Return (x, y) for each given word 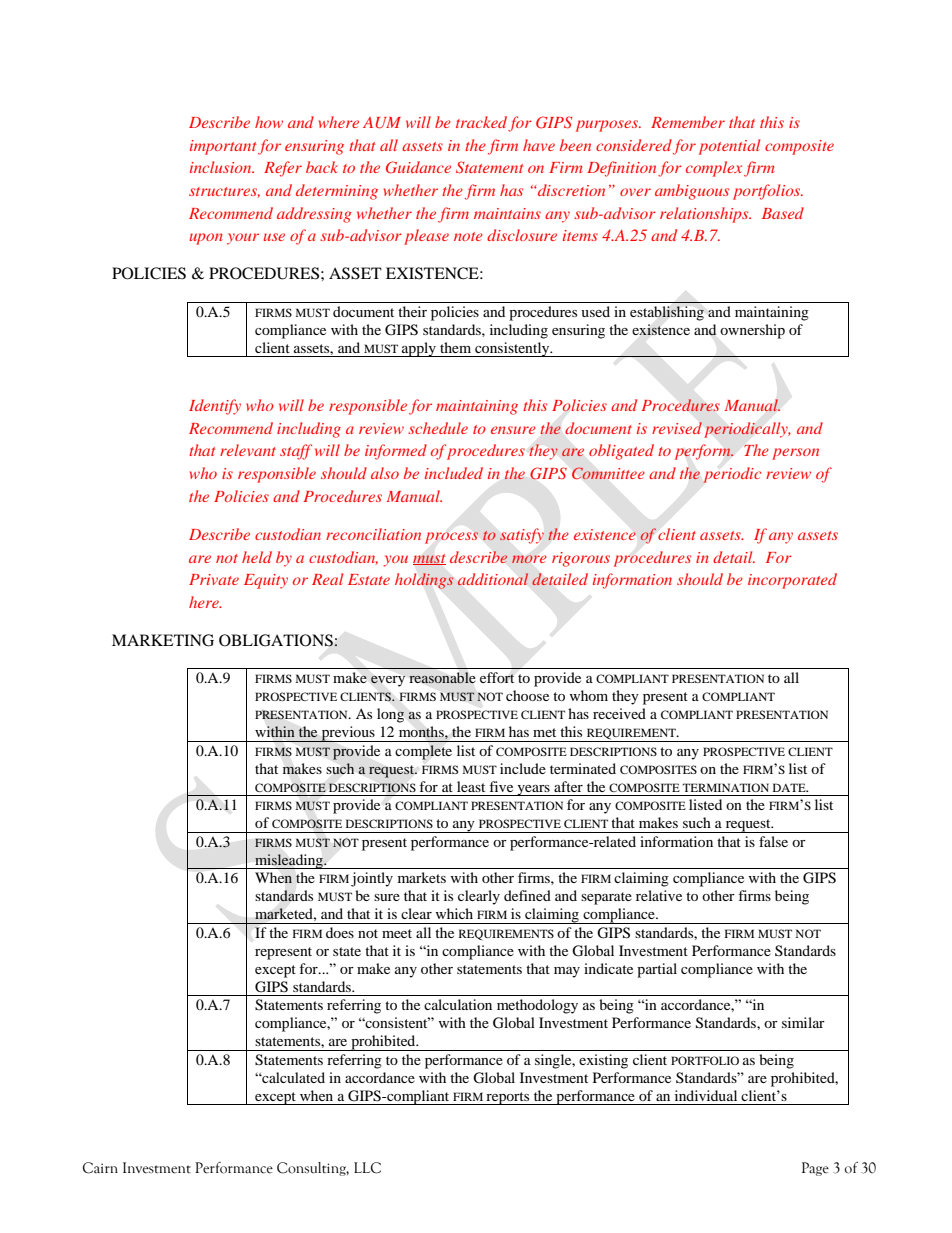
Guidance (418, 167)
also (385, 473)
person (795, 454)
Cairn (100, 1168)
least (471, 786)
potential (729, 147)
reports (508, 1098)
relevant (248, 450)
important (223, 147)
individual (706, 1095)
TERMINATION (725, 787)
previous (348, 734)
